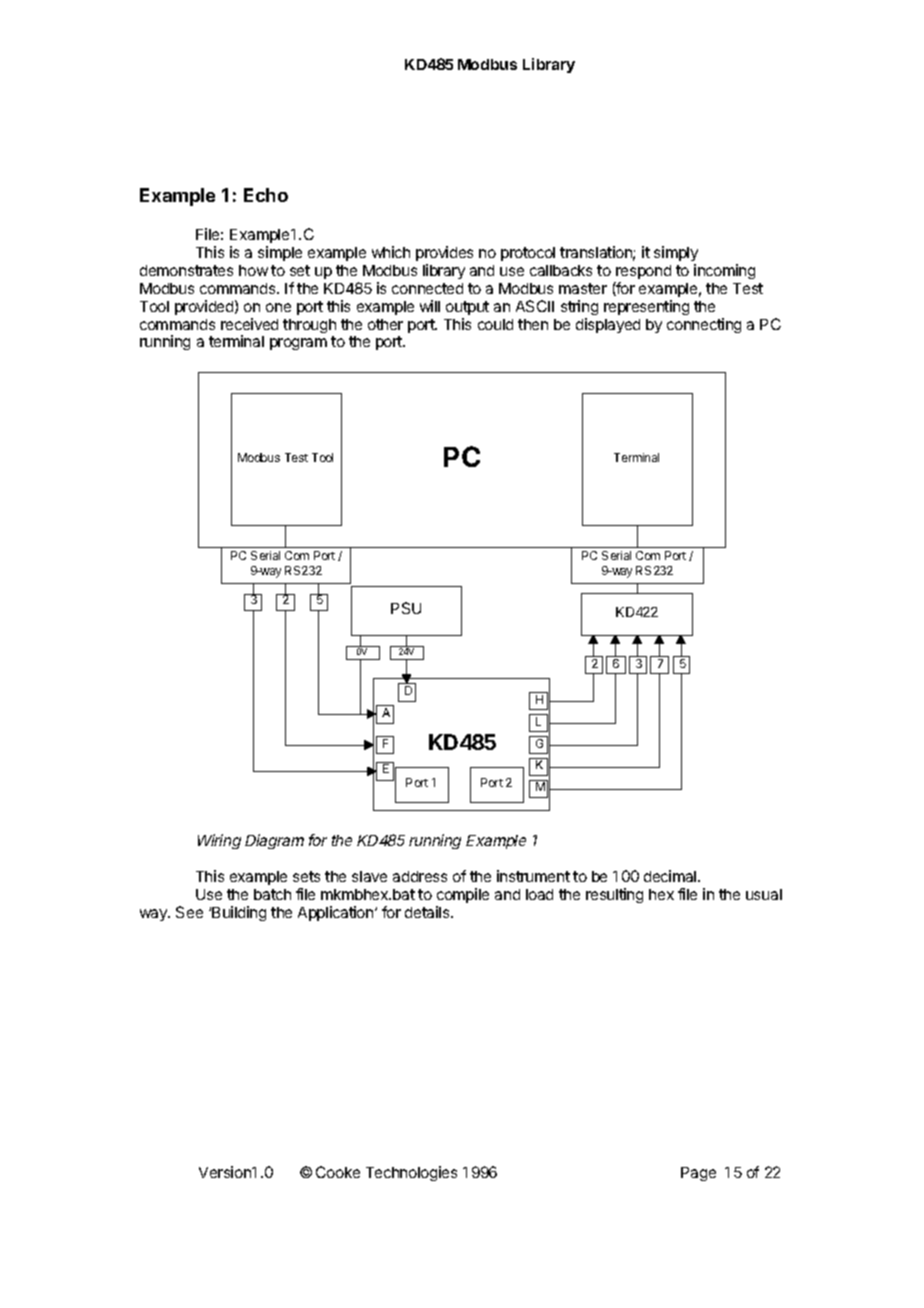 The width and height of the screenshot is (924, 1308). What do you see at coordinates (671, 876) in the screenshot?
I see `decimal` at bounding box center [671, 876].
